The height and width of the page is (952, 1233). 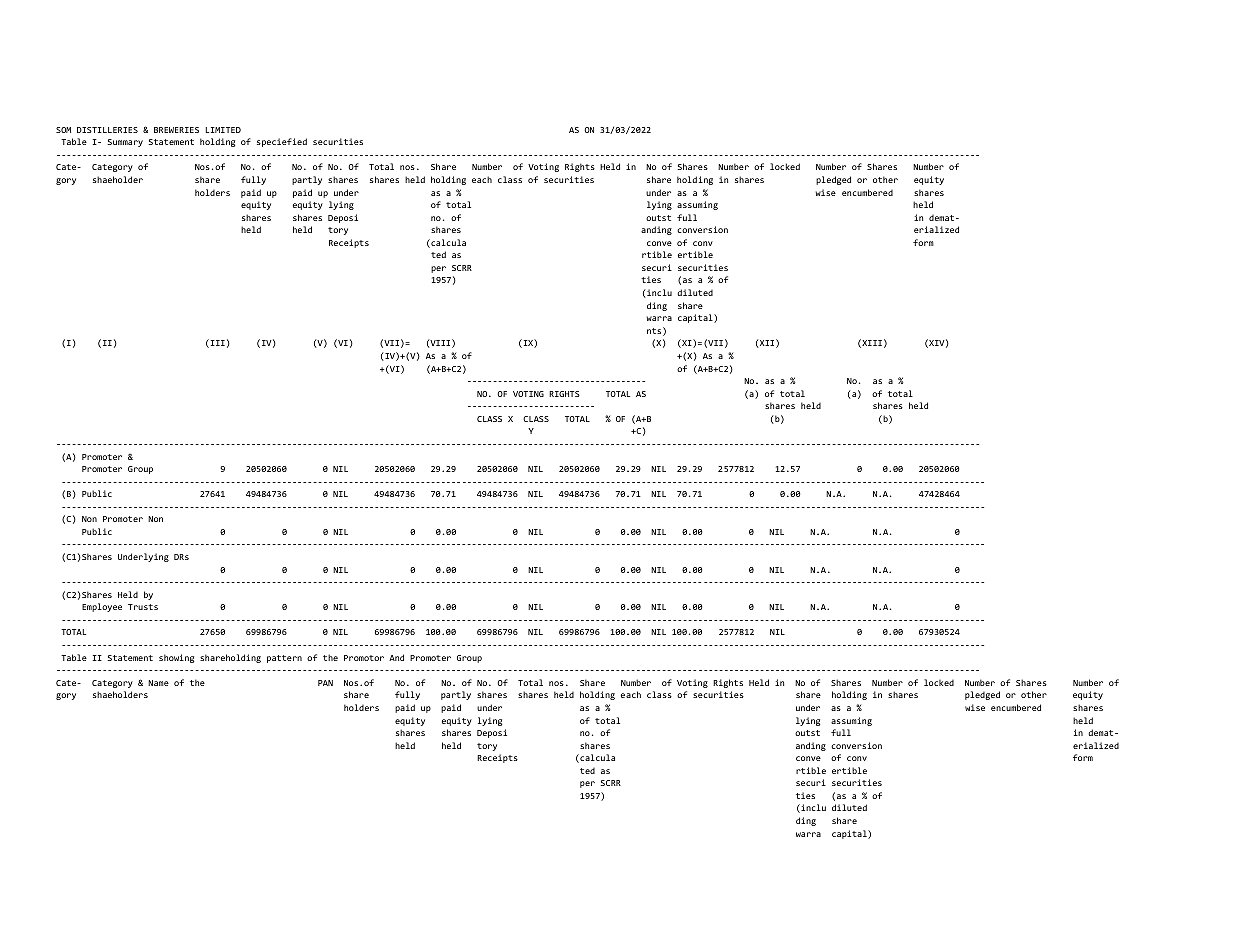 I want to click on showing, so click(x=176, y=658).
